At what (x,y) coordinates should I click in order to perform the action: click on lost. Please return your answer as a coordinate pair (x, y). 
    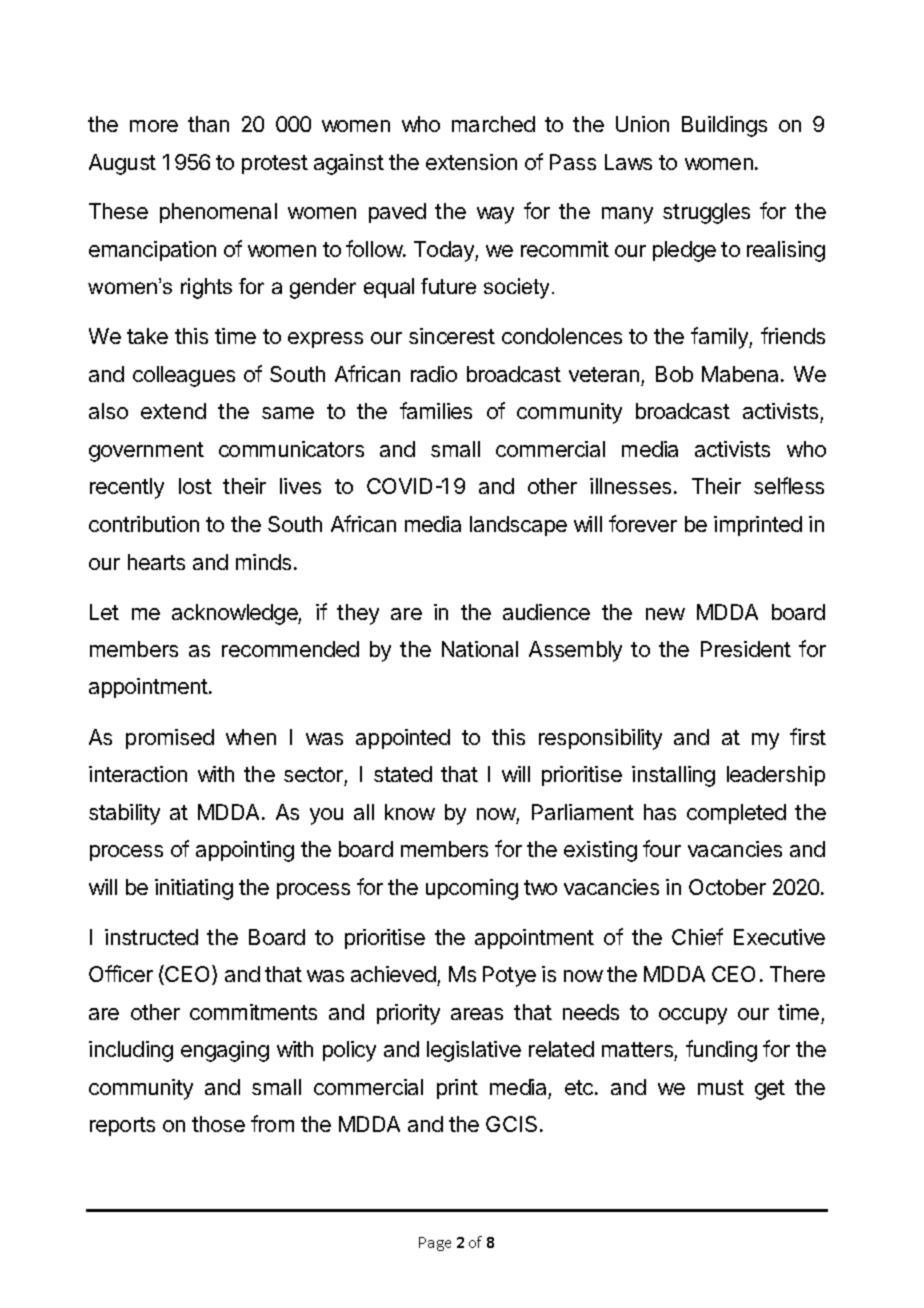
    Looking at the image, I should click on (195, 486).
